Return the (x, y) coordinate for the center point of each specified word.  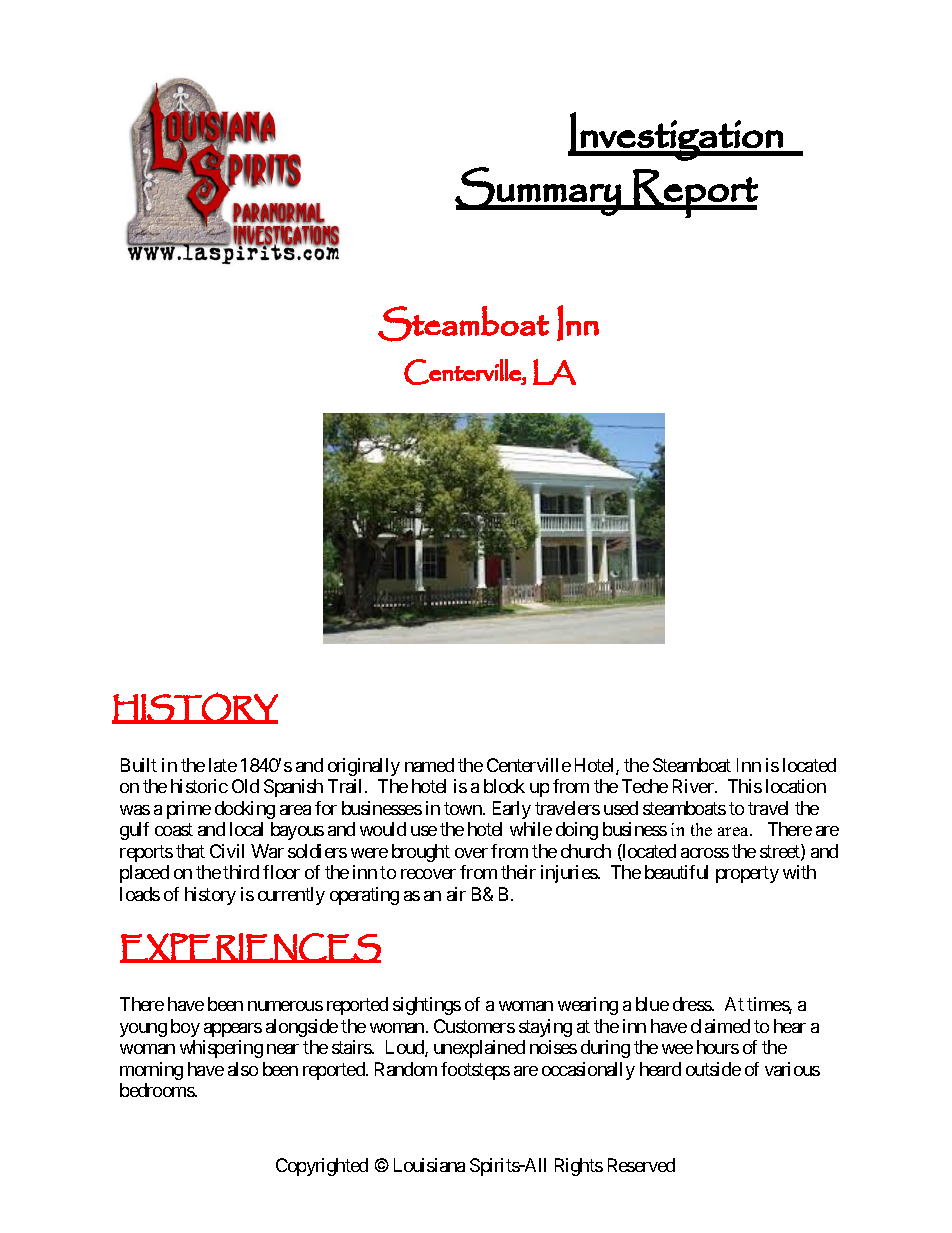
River (694, 786)
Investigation (676, 136)
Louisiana (429, 1165)
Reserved (641, 1165)
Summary (539, 191)
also (243, 1069)
